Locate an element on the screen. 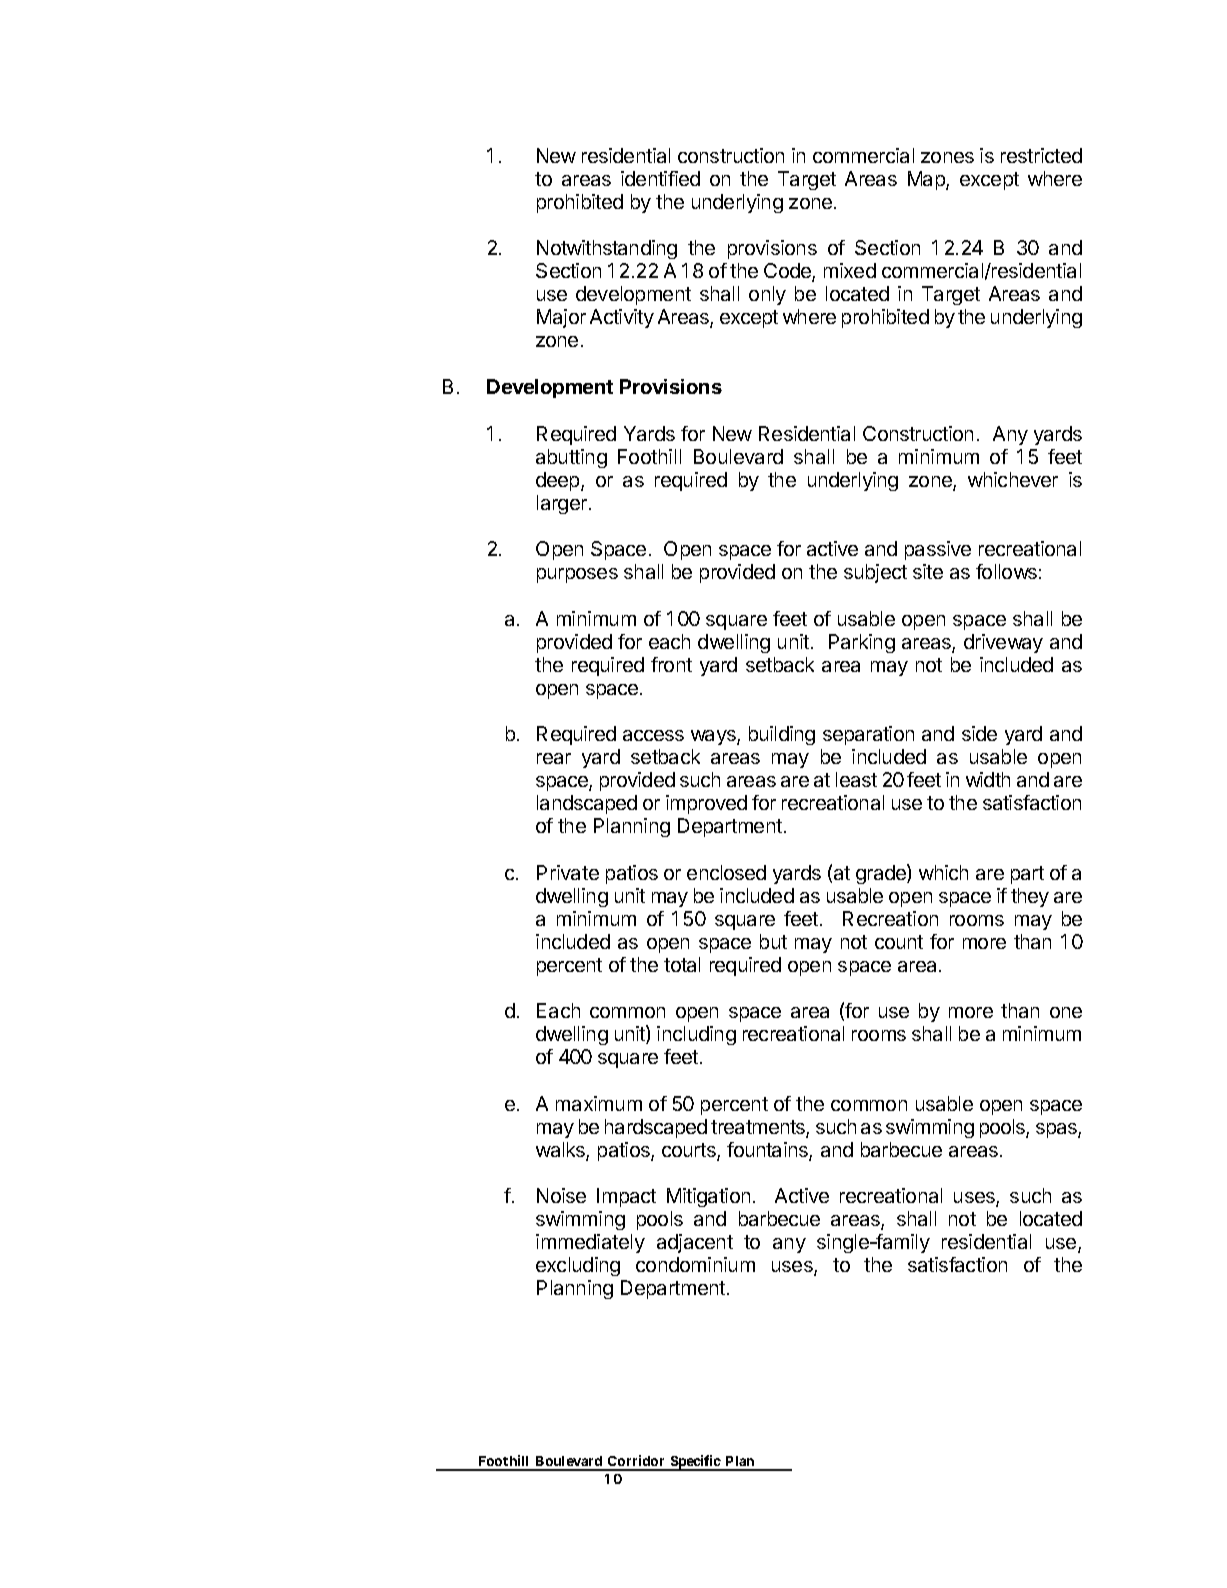  Notwithstanding is located at coordinates (607, 249).
